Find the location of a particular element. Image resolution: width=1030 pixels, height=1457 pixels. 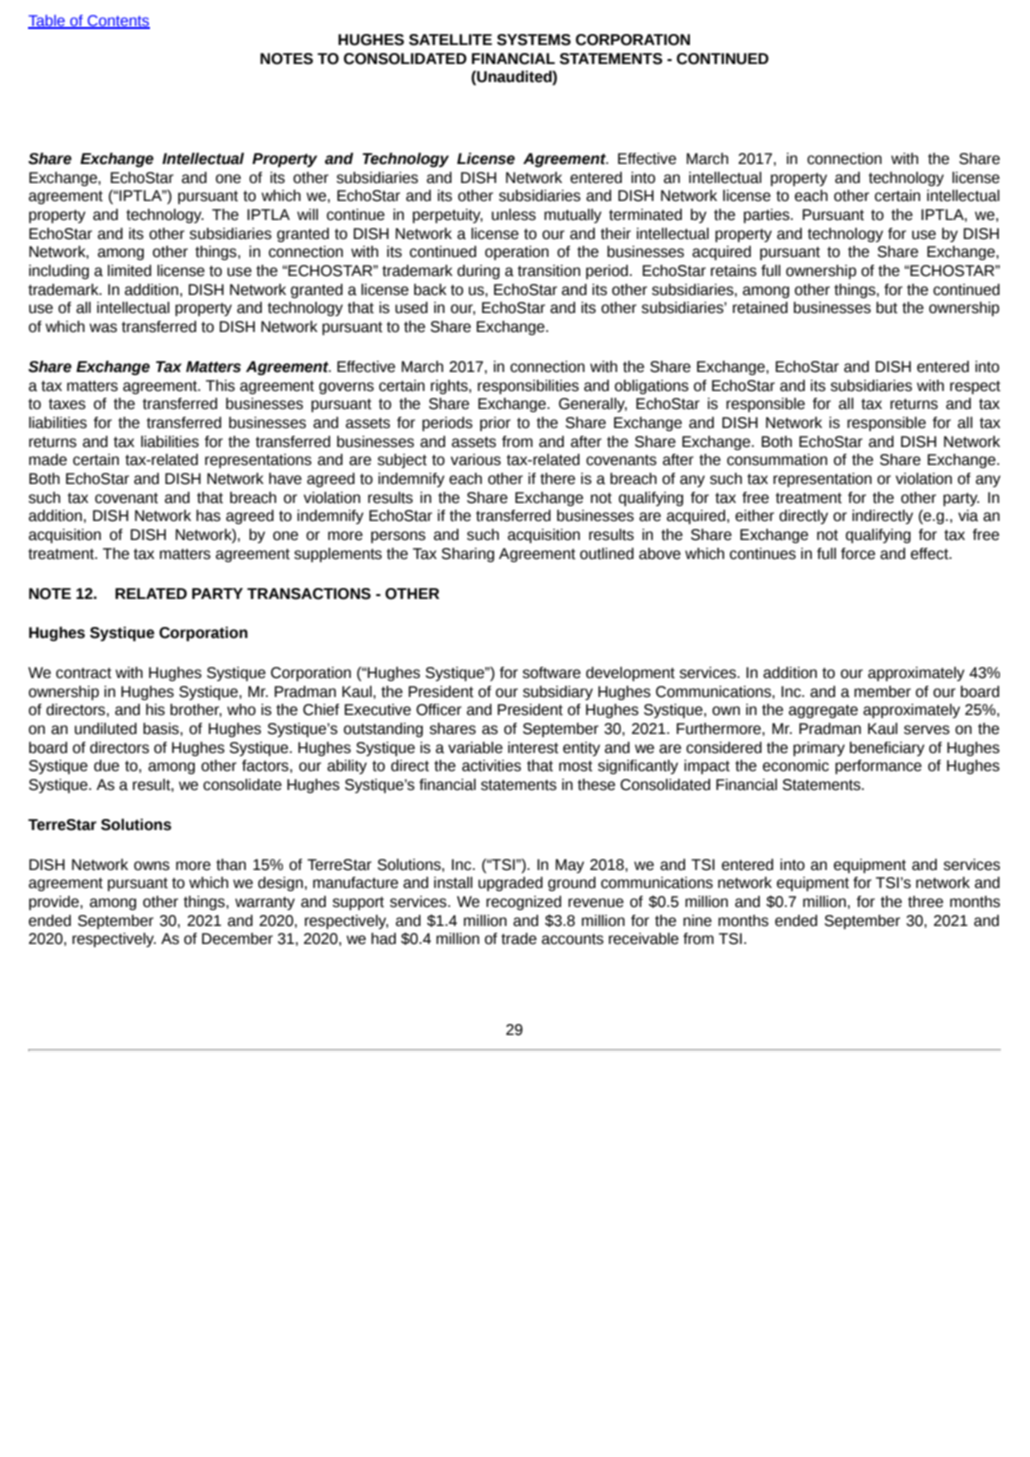

has is located at coordinates (208, 516).
